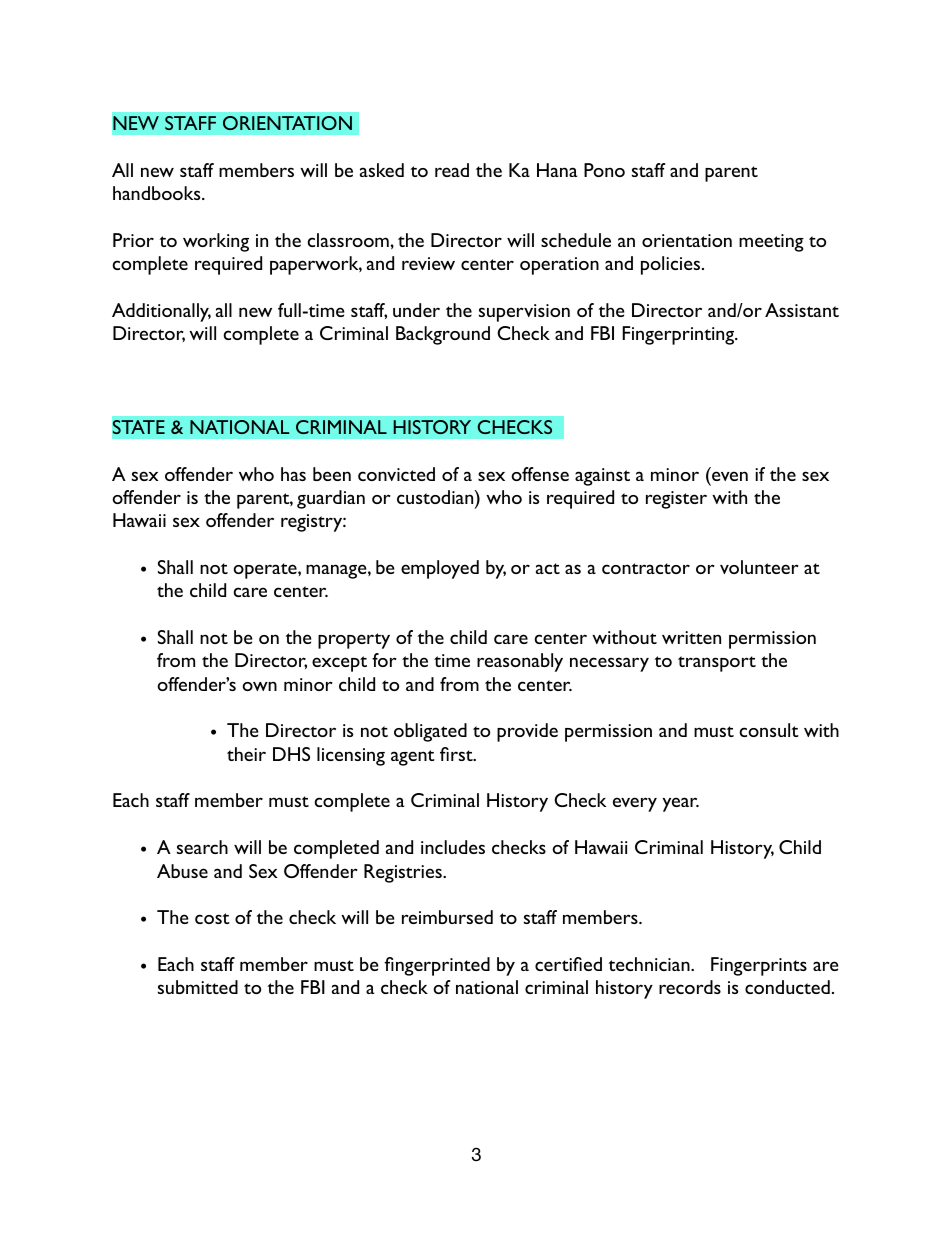 Image resolution: width=952 pixels, height=1233 pixels. What do you see at coordinates (198, 987) in the screenshot?
I see `submitted` at bounding box center [198, 987].
